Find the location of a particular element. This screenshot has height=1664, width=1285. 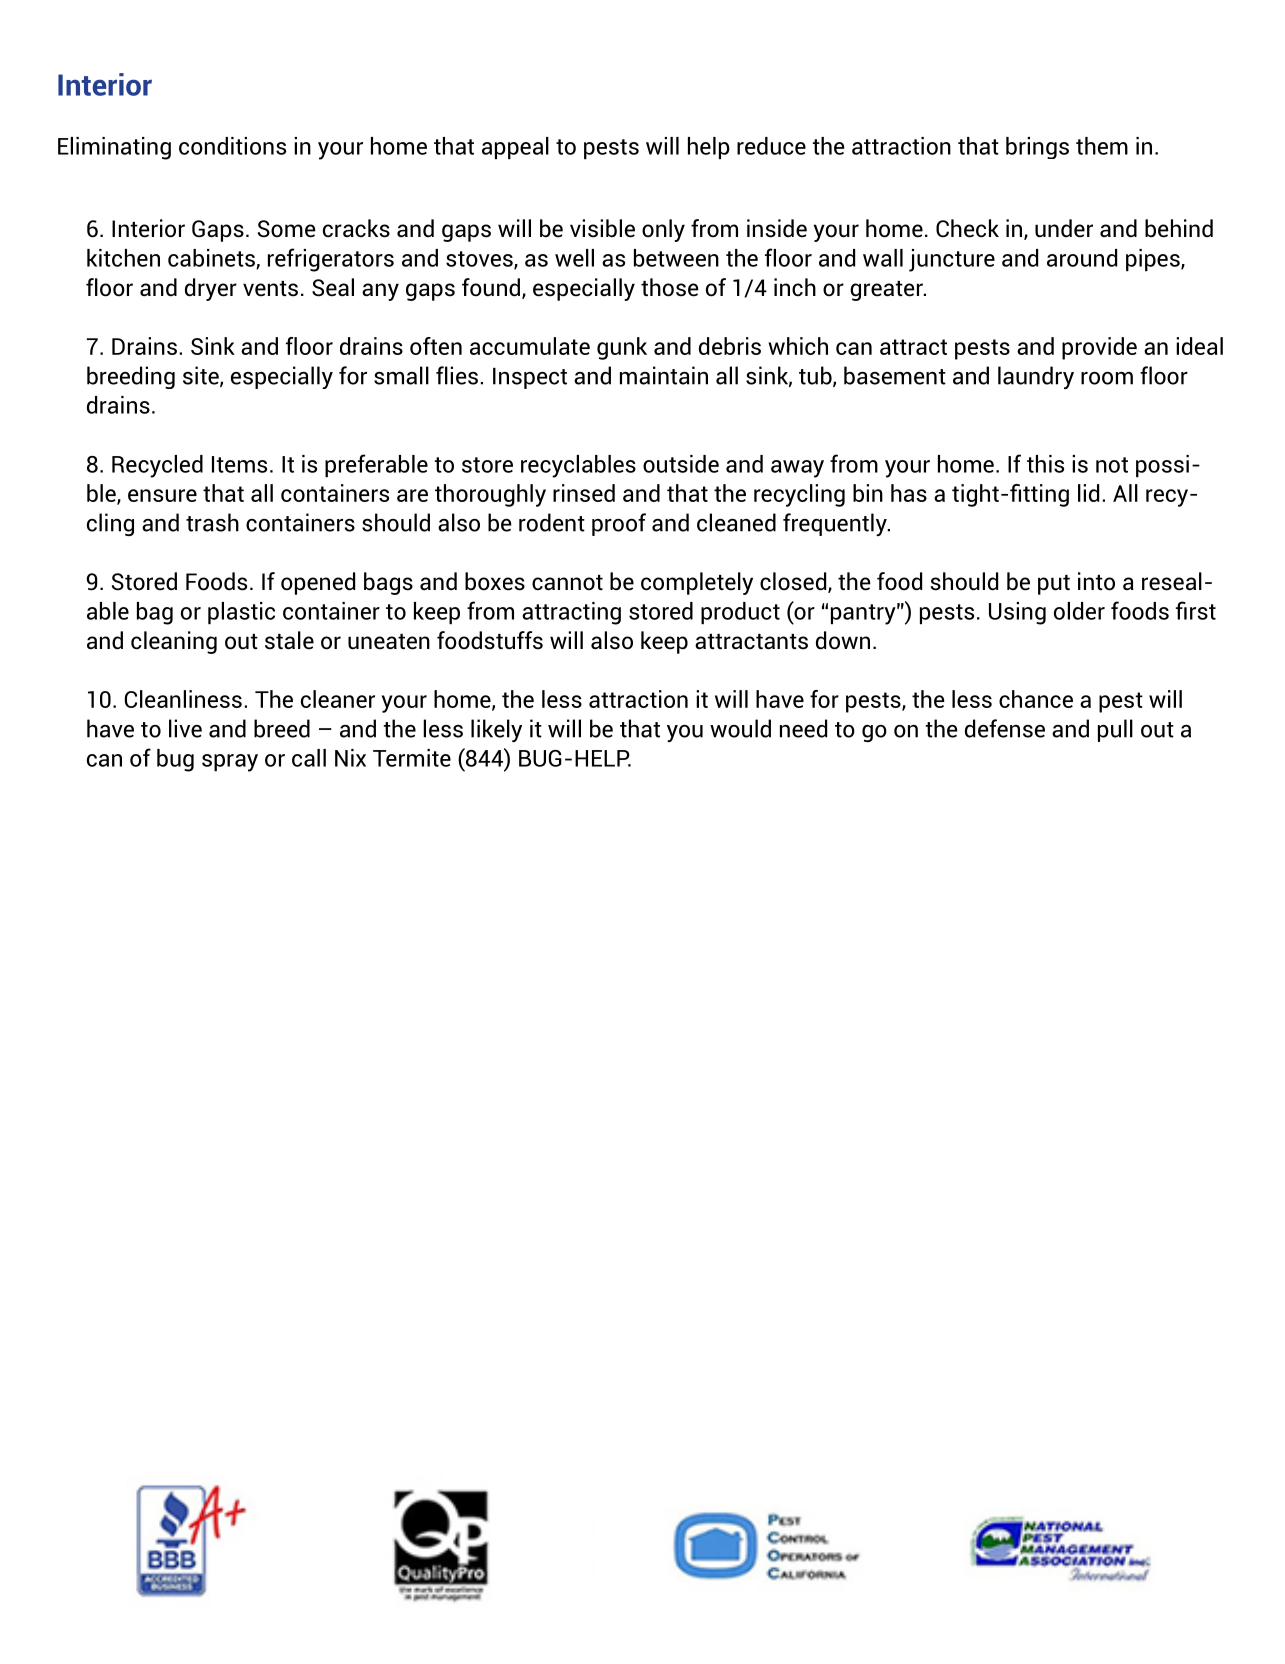

reduce is located at coordinates (771, 146).
